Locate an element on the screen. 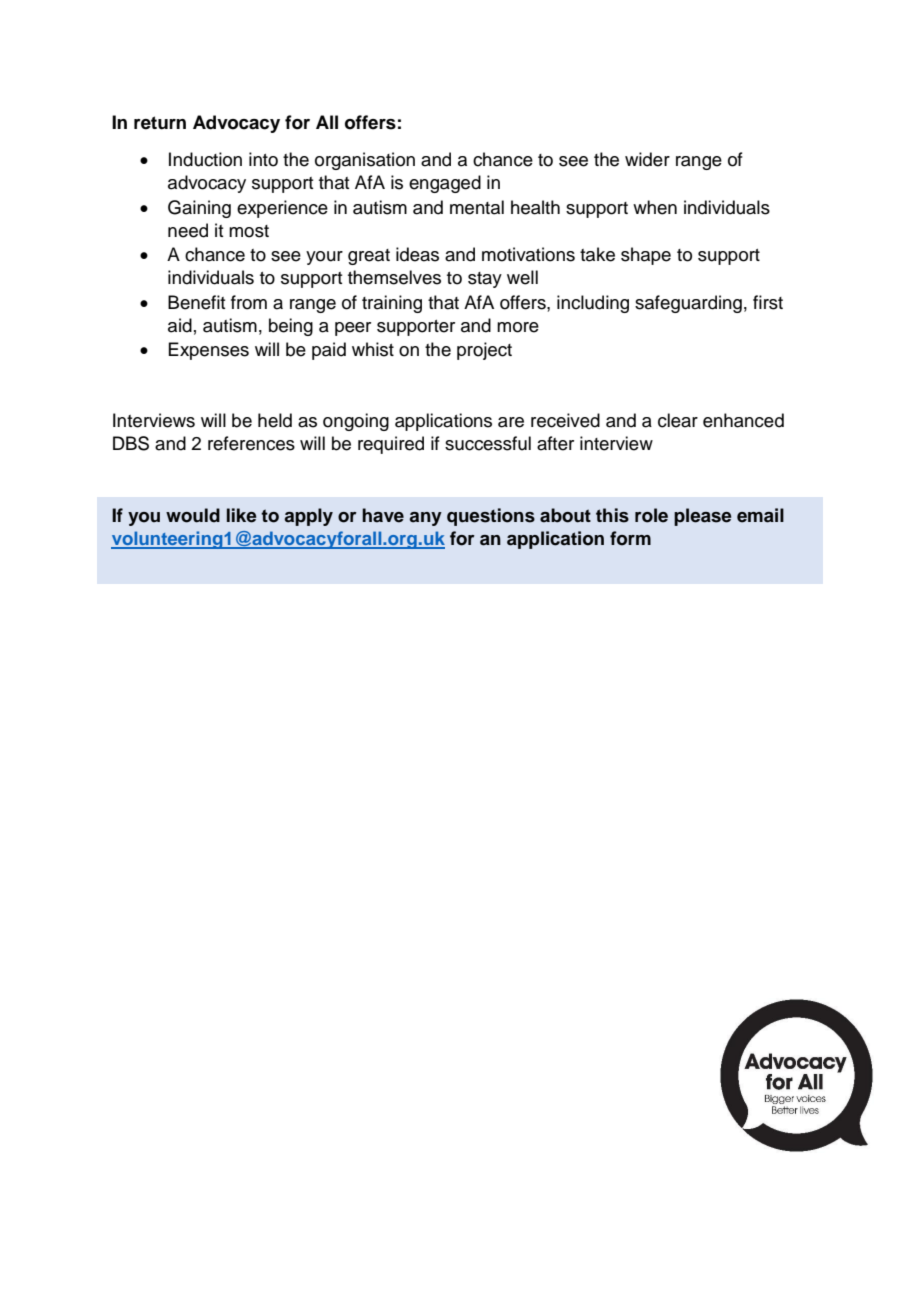 This screenshot has width=924, height=1308. clear is located at coordinates (678, 420).
